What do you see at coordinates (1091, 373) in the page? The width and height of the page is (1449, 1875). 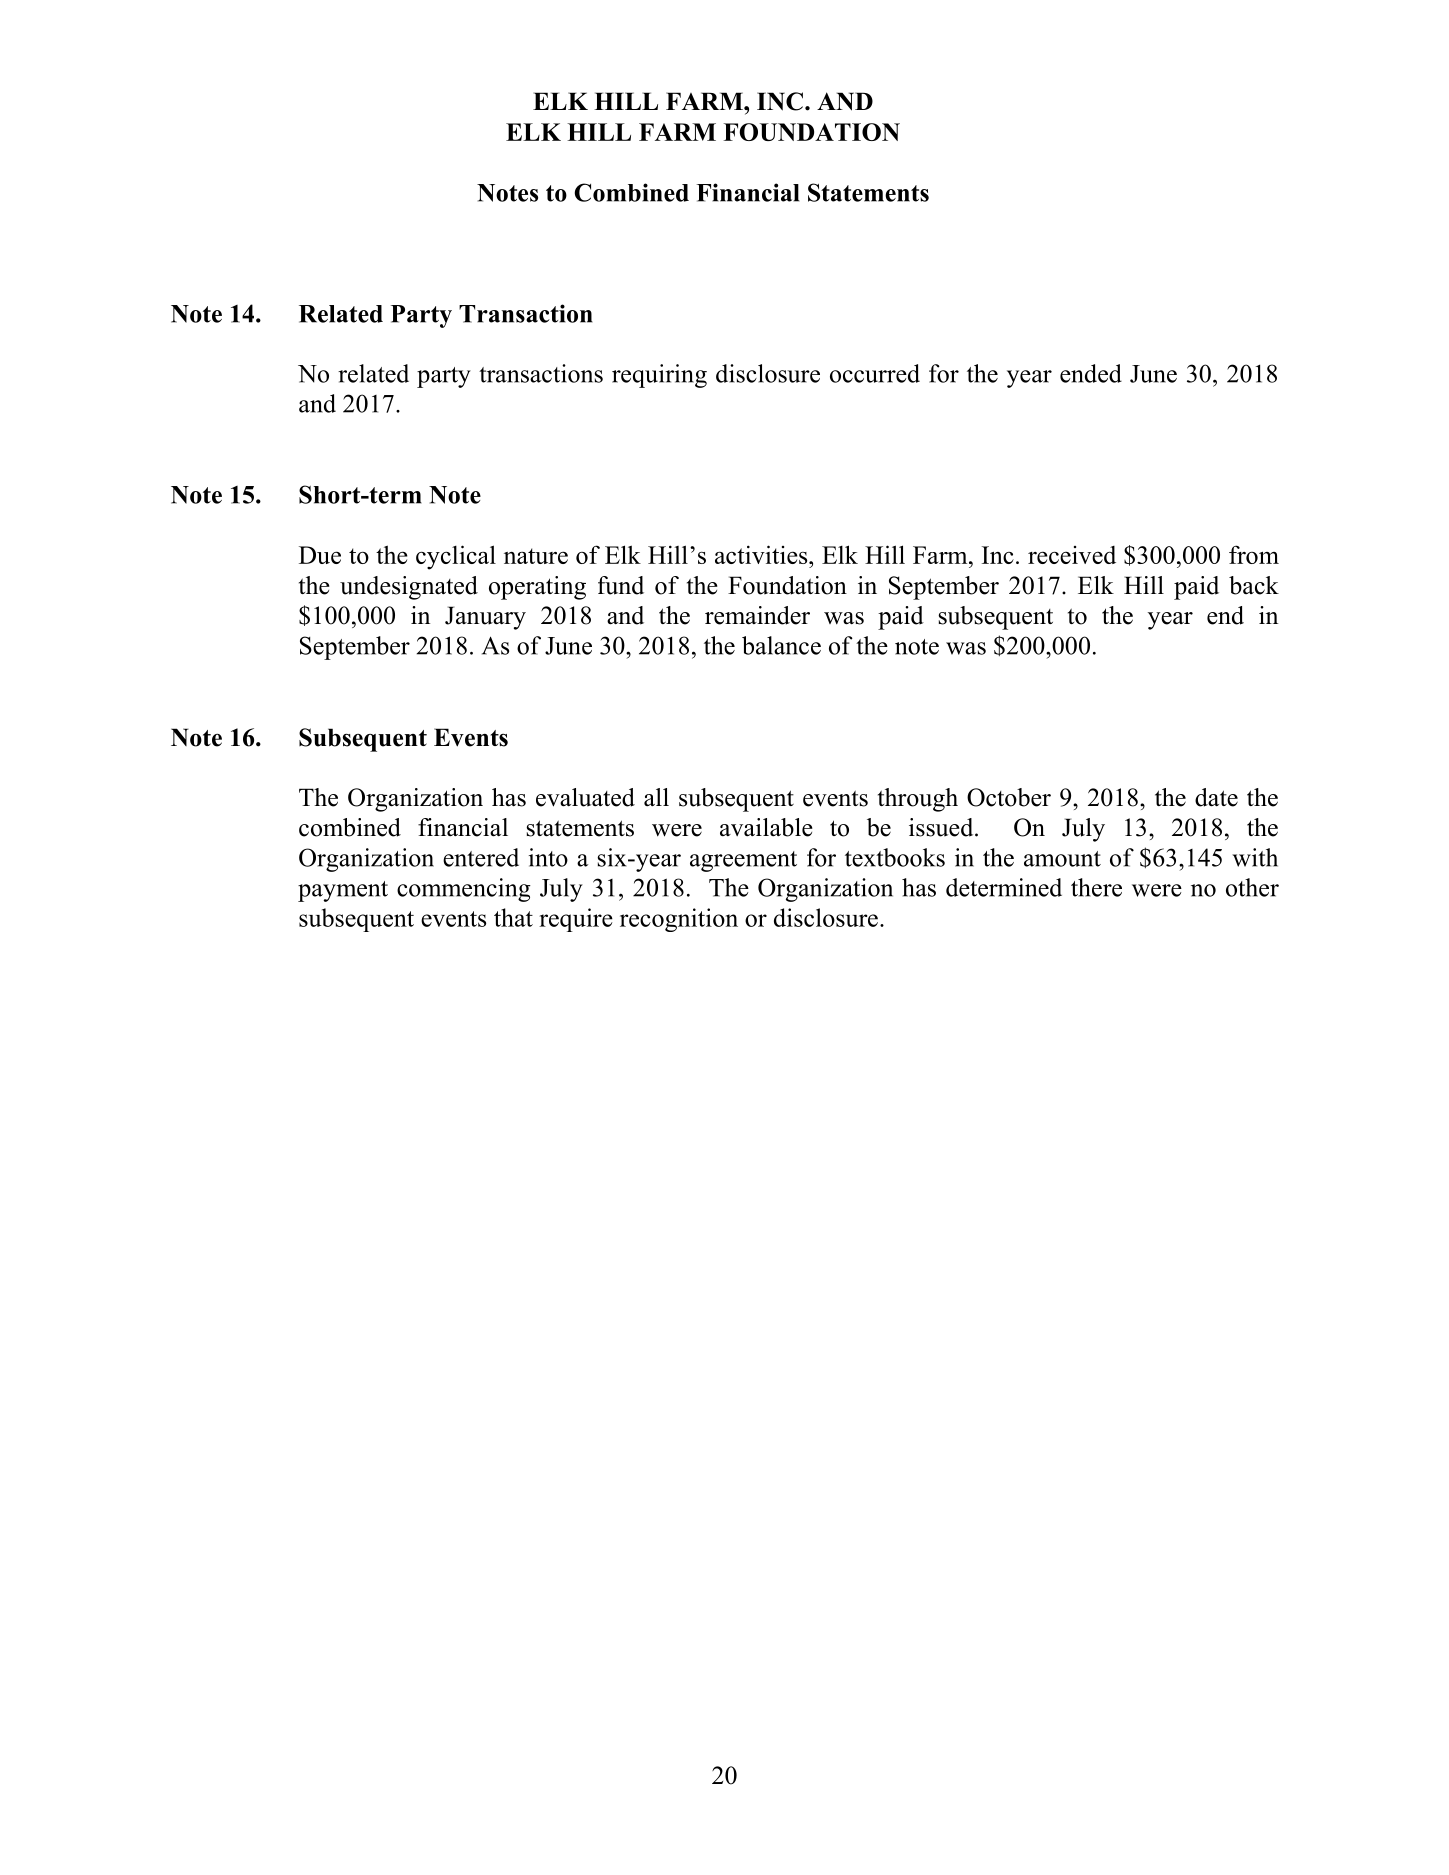 I see `ended` at bounding box center [1091, 373].
